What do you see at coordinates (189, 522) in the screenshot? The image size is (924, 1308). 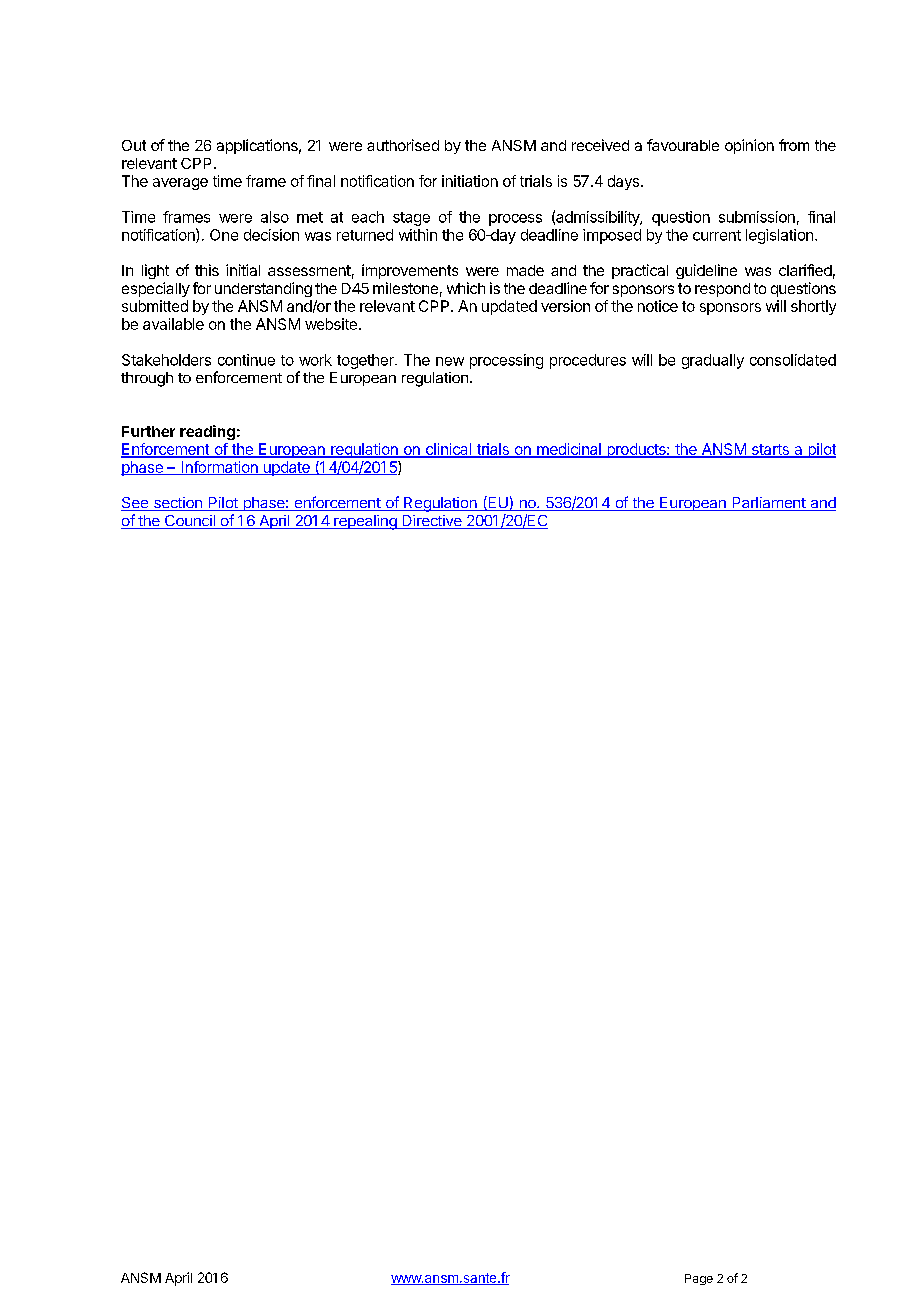 I see `Council` at bounding box center [189, 522].
